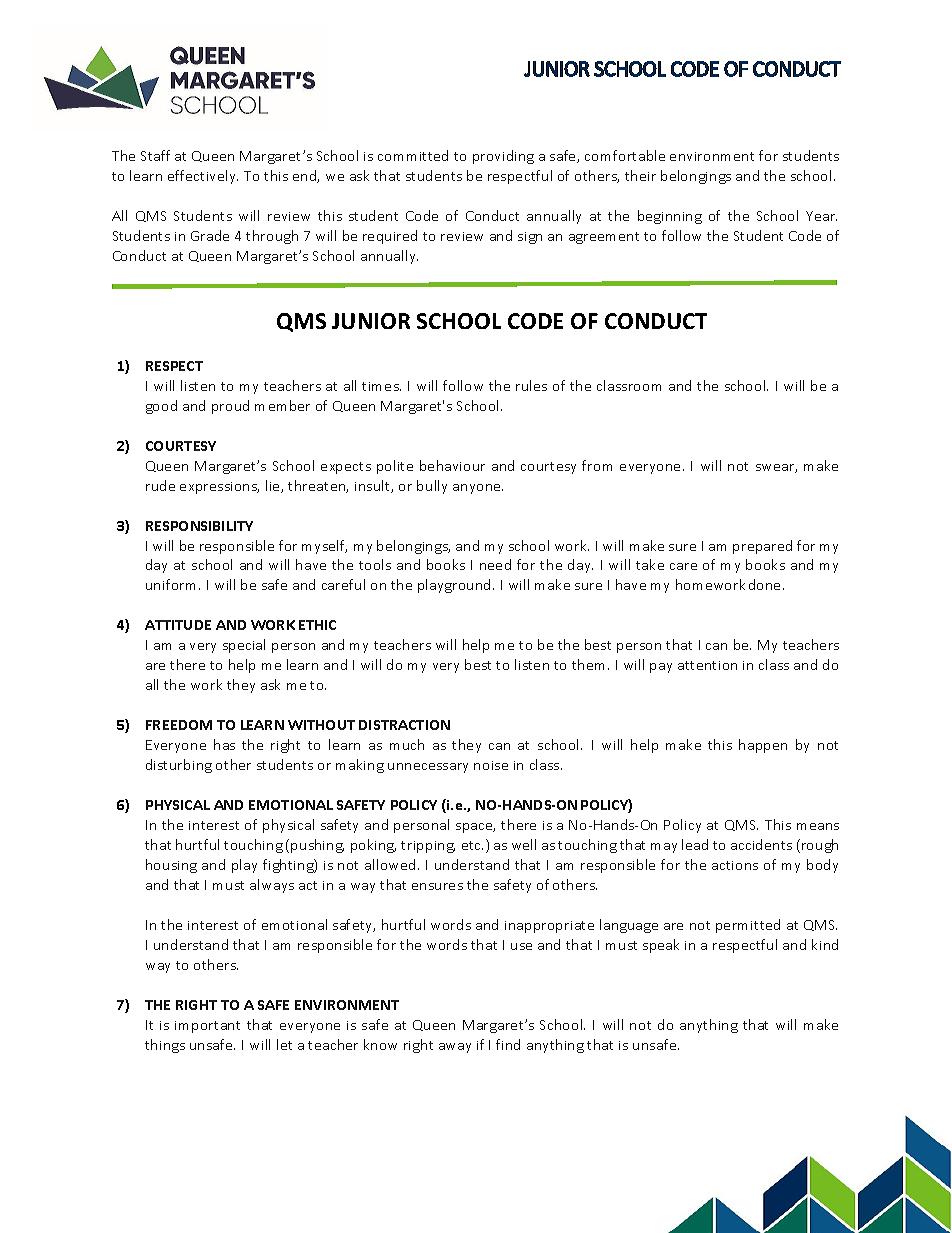  Describe the element at coordinates (763, 746) in the screenshot. I see `happen` at that location.
